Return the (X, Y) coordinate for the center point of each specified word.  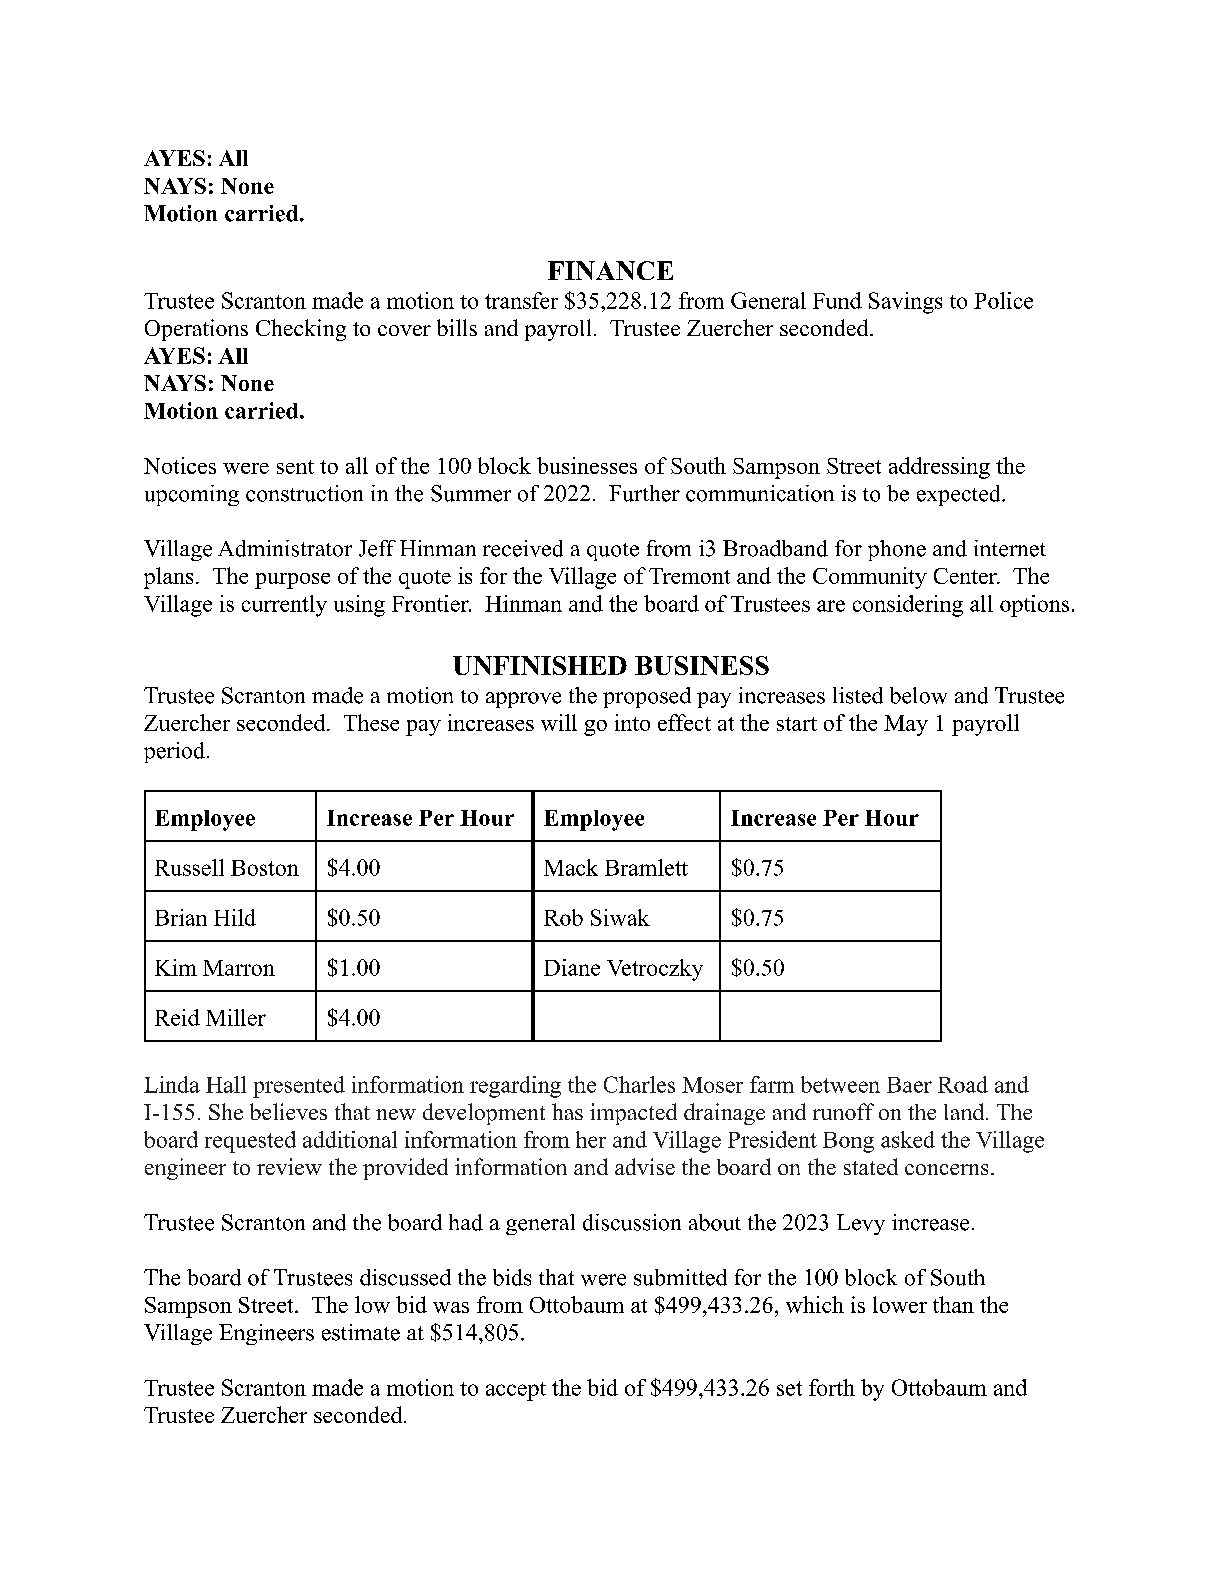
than (953, 1304)
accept (516, 1391)
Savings (905, 303)
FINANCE (610, 270)
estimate (361, 1332)
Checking (301, 330)
